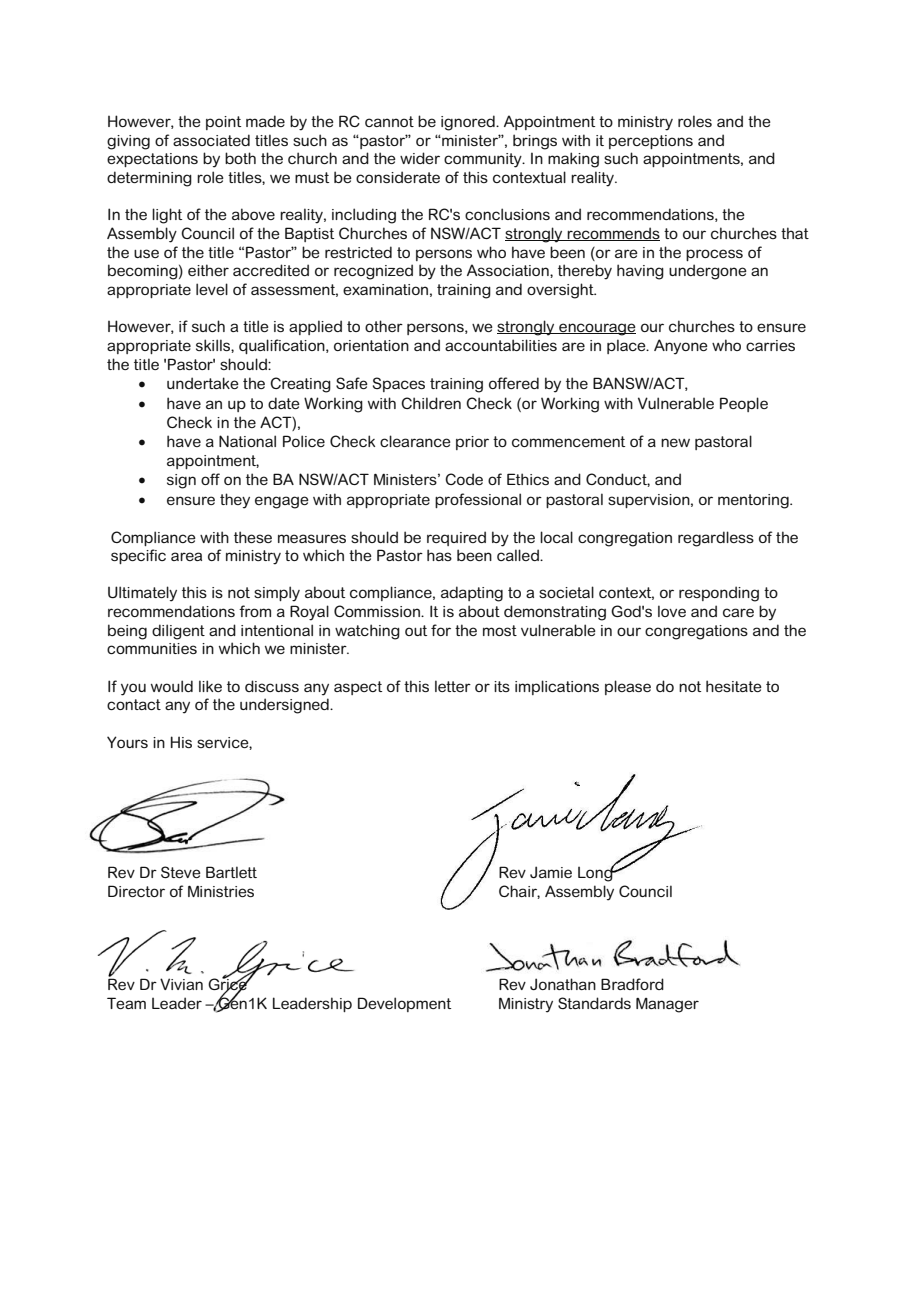 The width and height of the screenshot is (924, 1308). What do you see at coordinates (181, 984) in the screenshot?
I see `Vivian` at bounding box center [181, 984].
